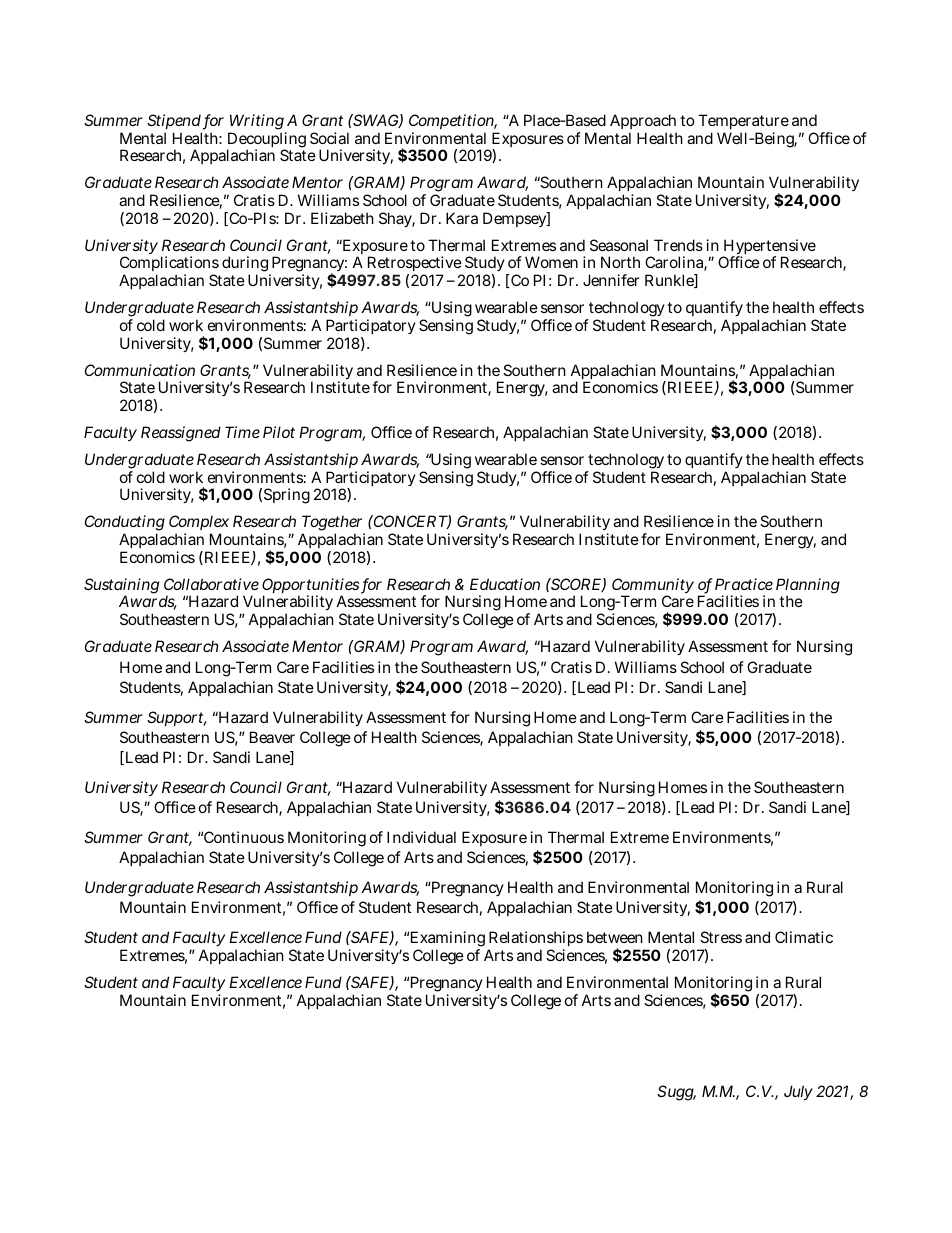  Describe the element at coordinates (535, 940) in the screenshot. I see `Relationships` at that location.
